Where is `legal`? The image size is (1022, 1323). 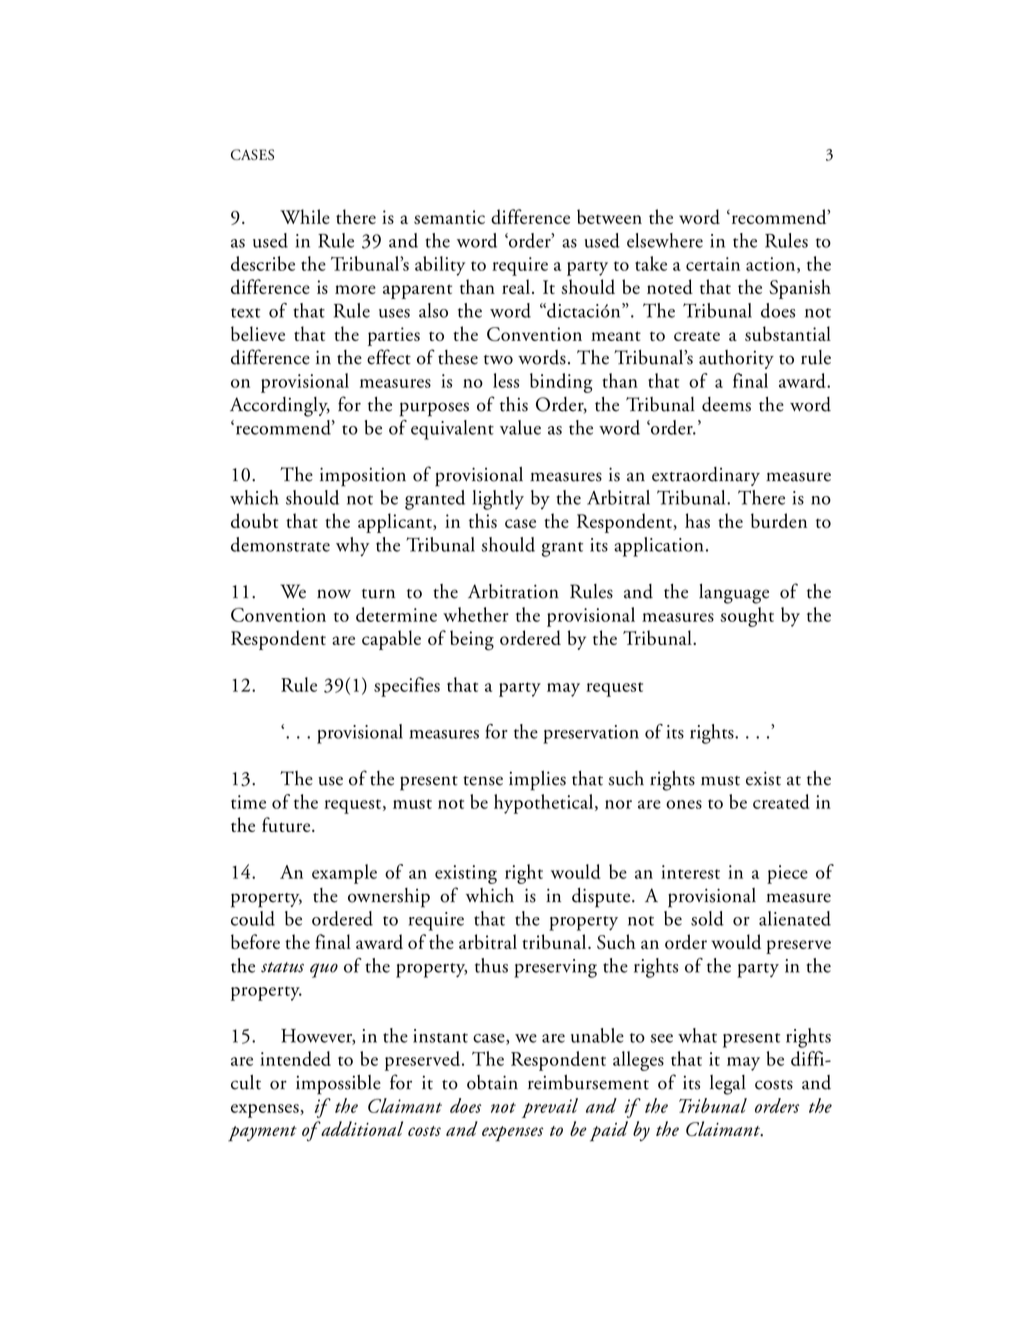
legal is located at coordinates (728, 1085).
